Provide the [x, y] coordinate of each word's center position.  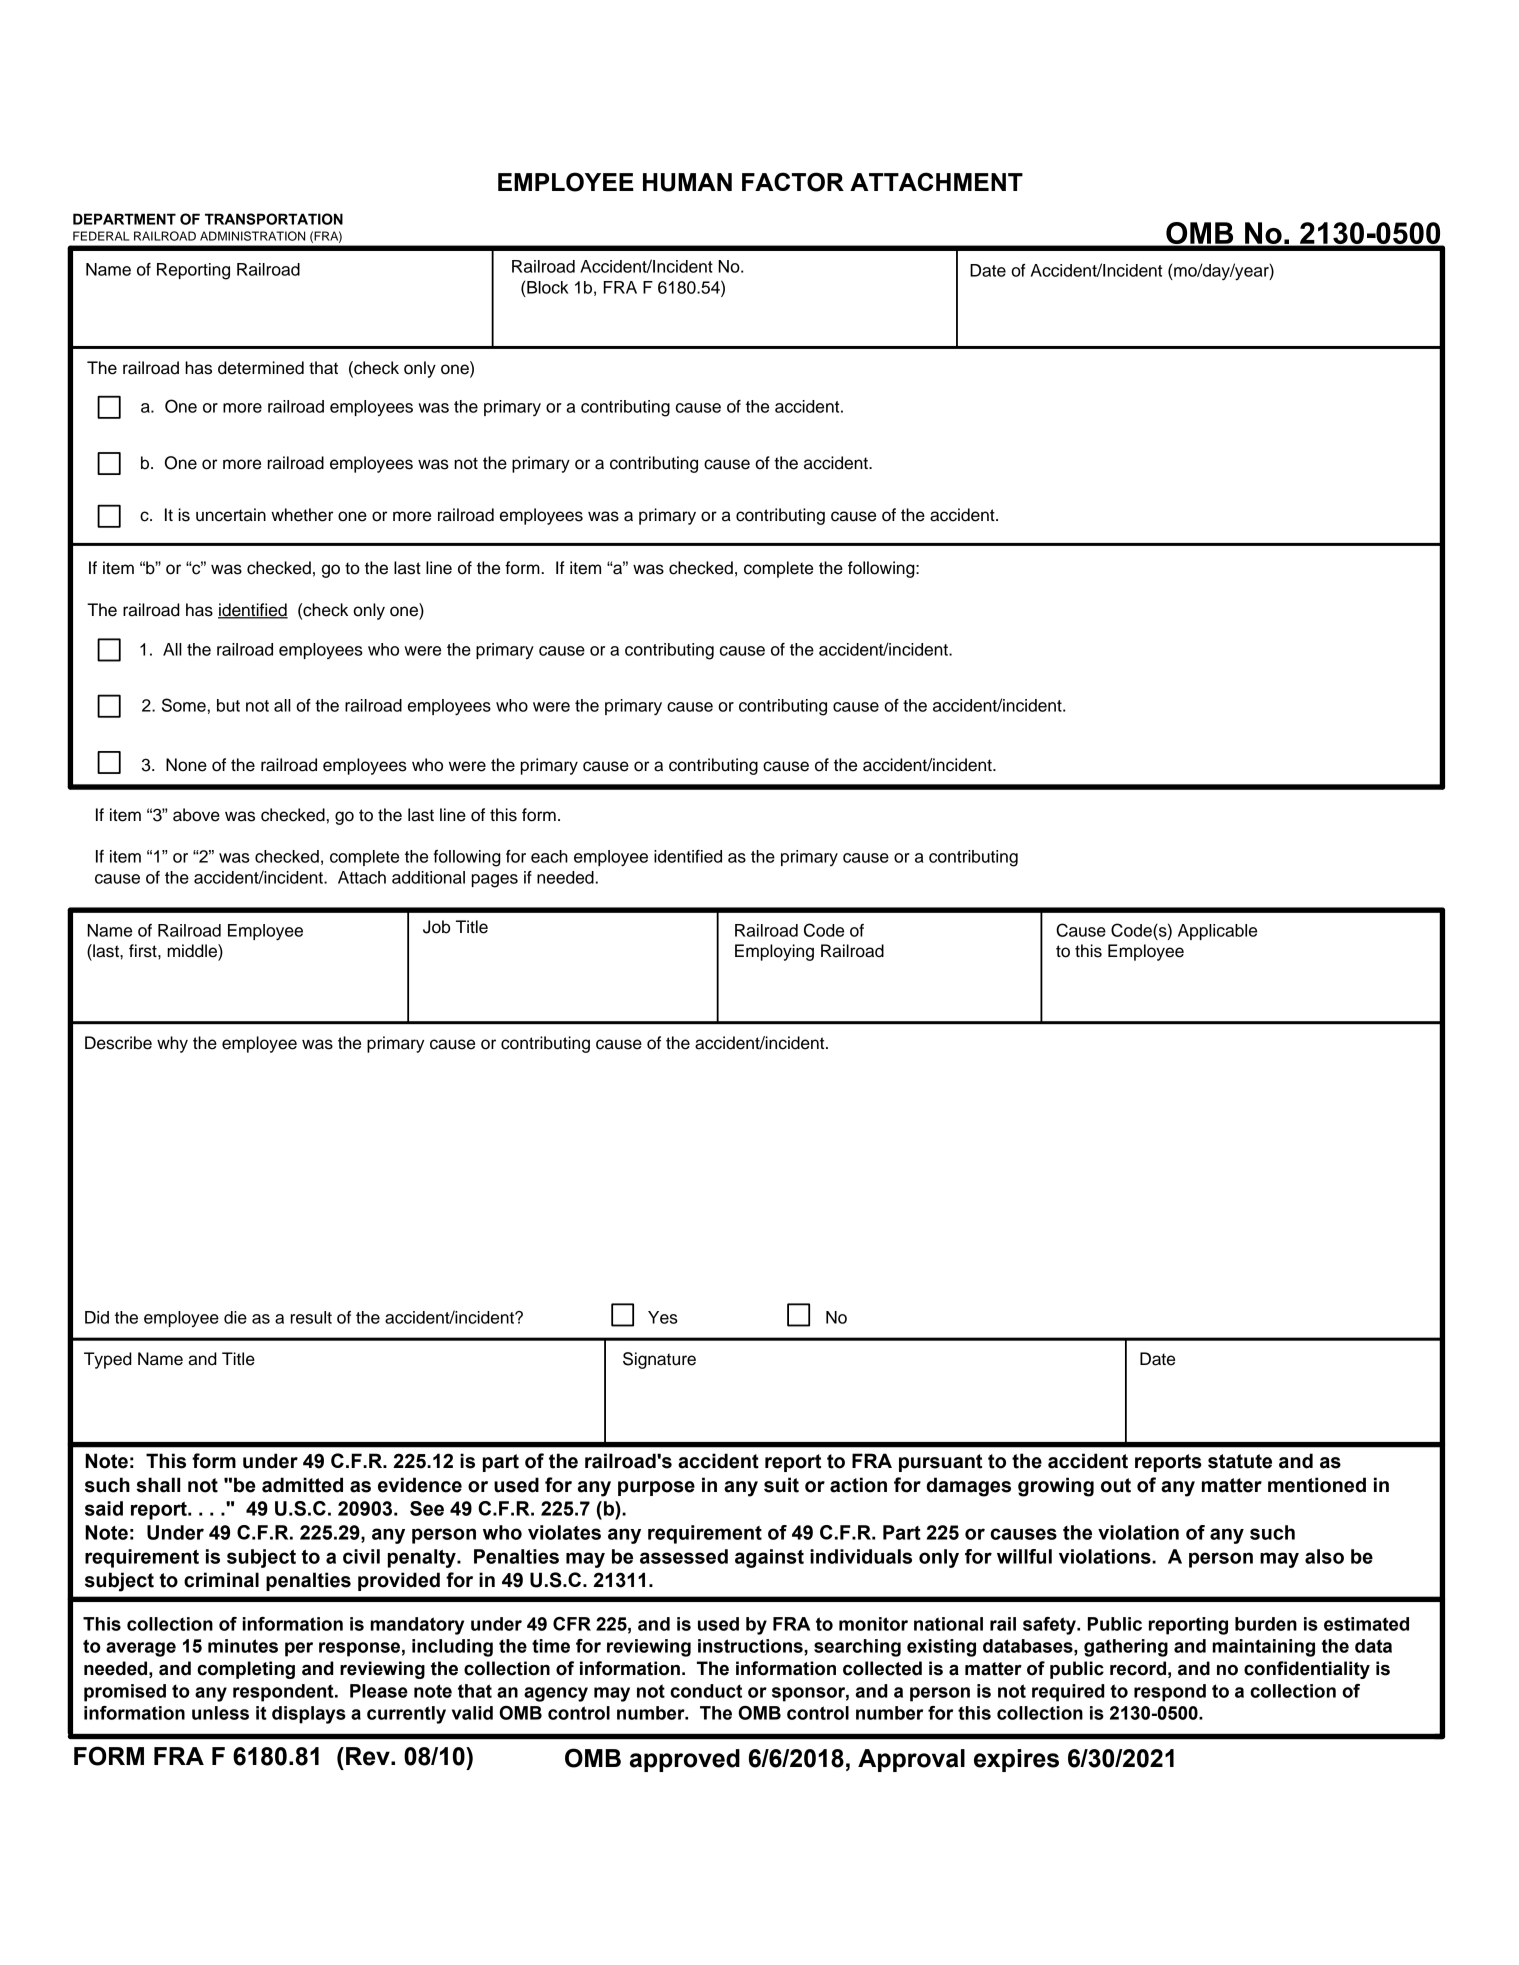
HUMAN [687, 182]
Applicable [1217, 932]
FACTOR [793, 182]
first [144, 951]
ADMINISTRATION [252, 236]
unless [220, 1713]
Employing [774, 952]
